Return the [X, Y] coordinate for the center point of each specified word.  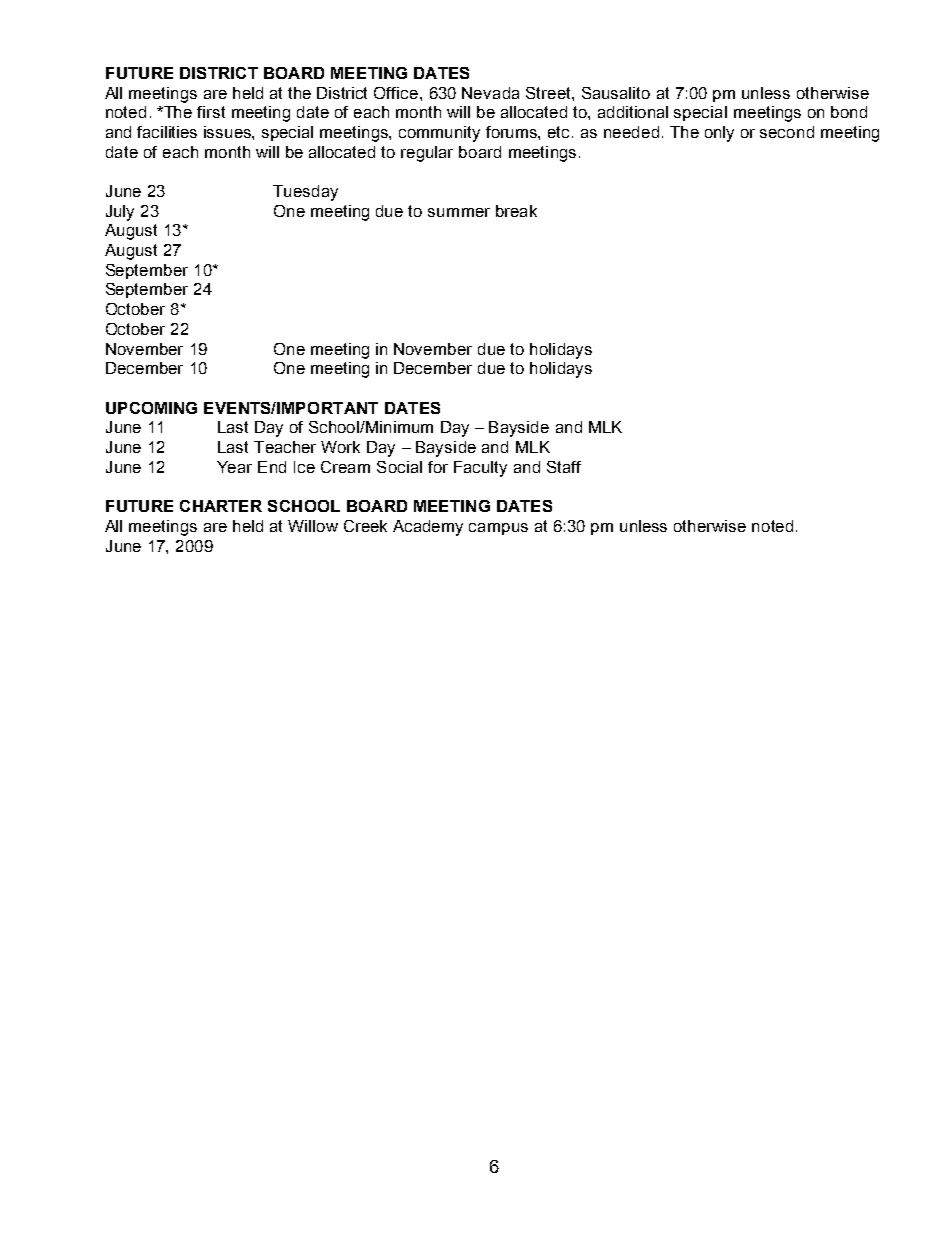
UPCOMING [151, 408]
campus [498, 529]
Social [399, 467]
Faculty [480, 469]
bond [849, 112]
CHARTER [221, 506]
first [211, 112]
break [516, 211]
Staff [564, 467]
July [120, 213]
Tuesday [305, 193]
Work [340, 447]
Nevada [490, 93]
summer [459, 212]
